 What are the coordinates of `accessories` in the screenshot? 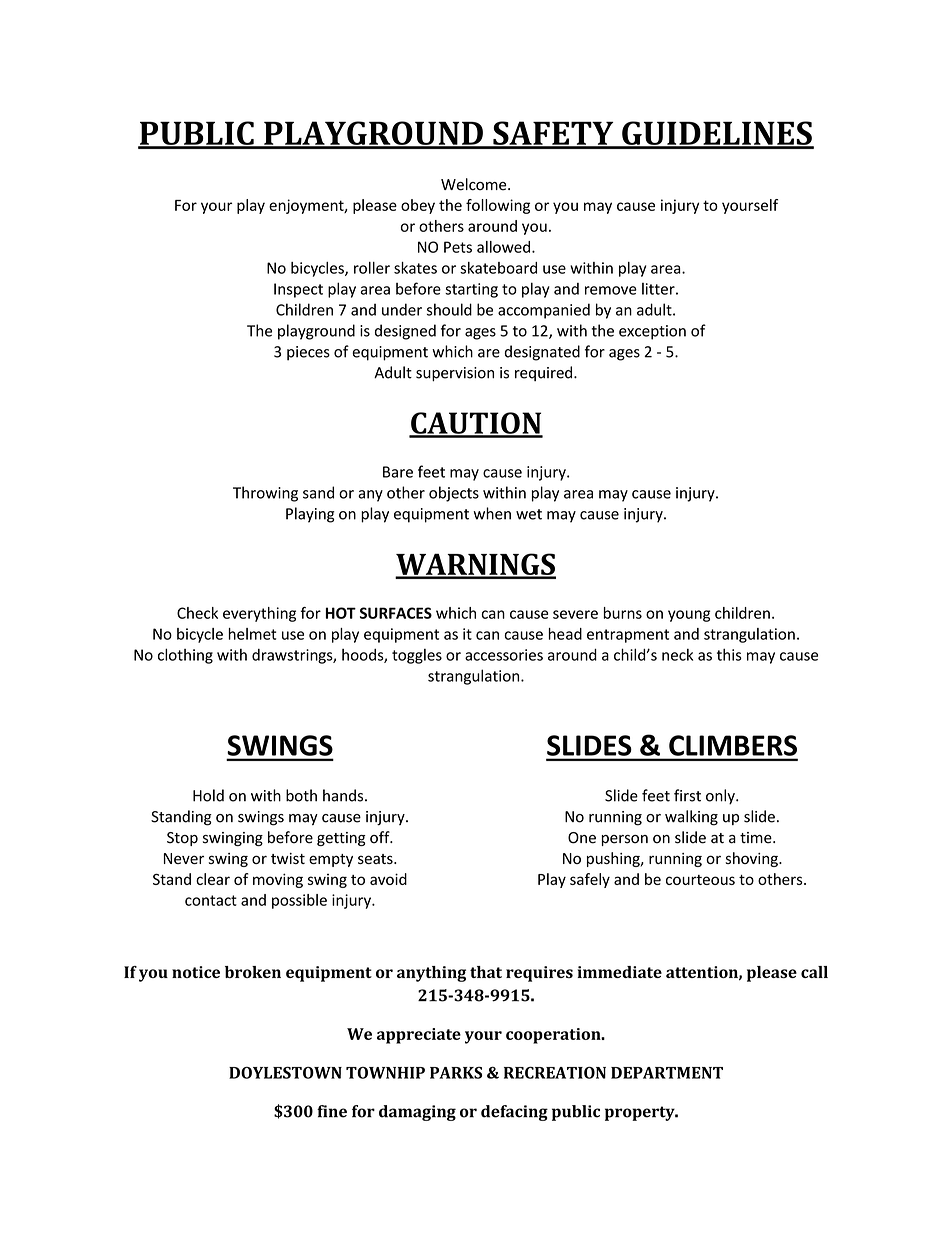 It's located at (504, 655).
